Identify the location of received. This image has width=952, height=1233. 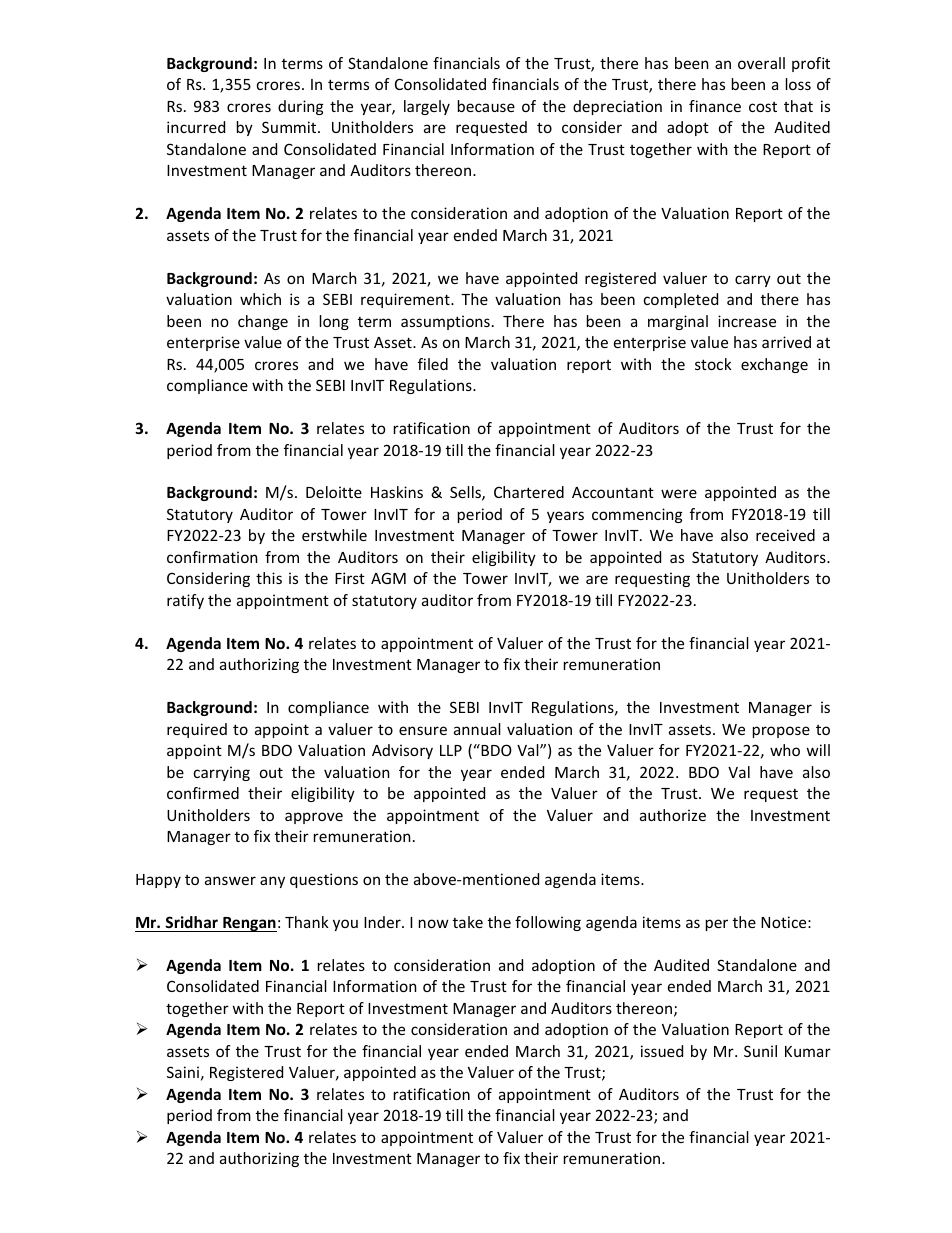
(785, 535).
